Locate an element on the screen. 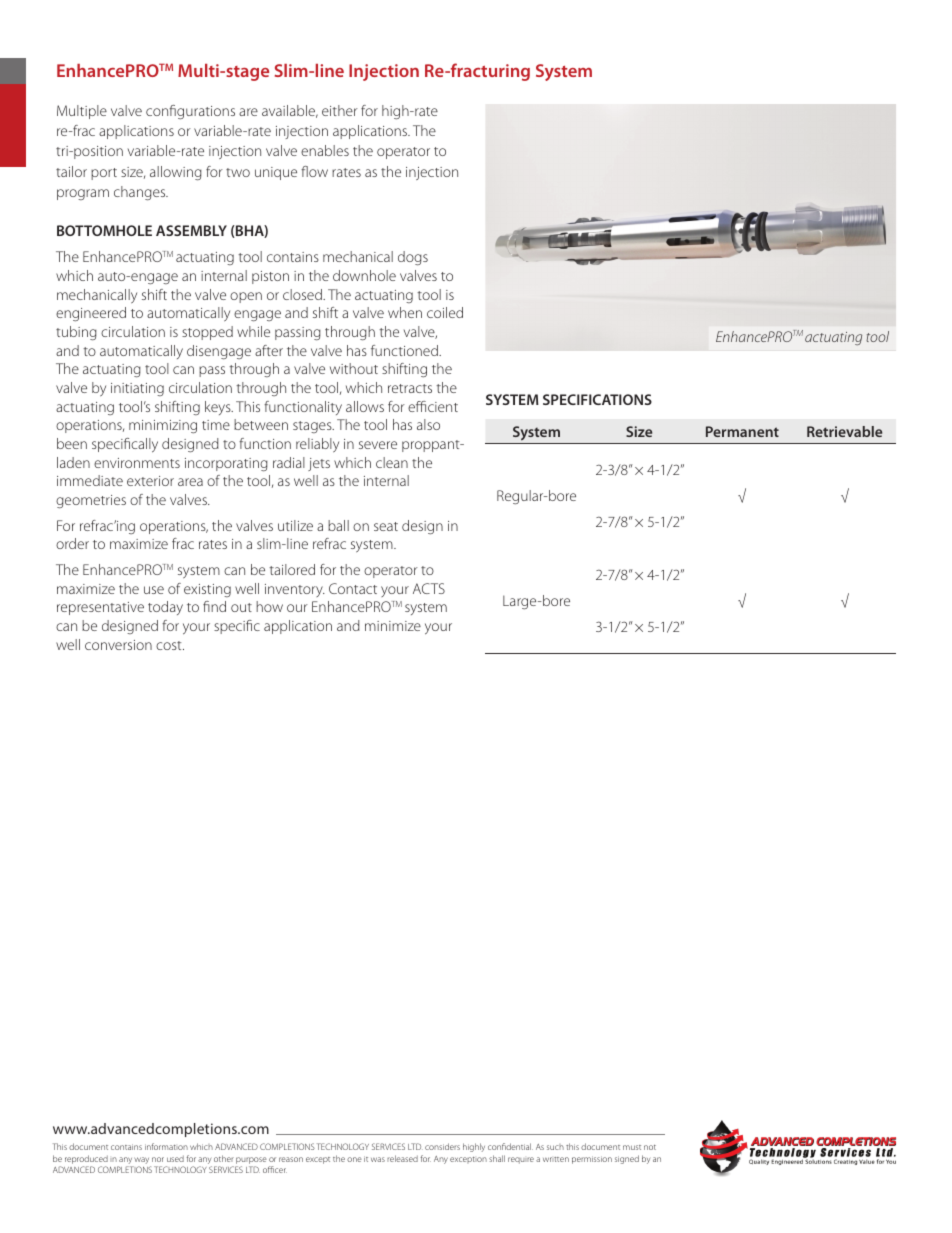 This screenshot has width=952, height=1233. not is located at coordinates (650, 1147).
